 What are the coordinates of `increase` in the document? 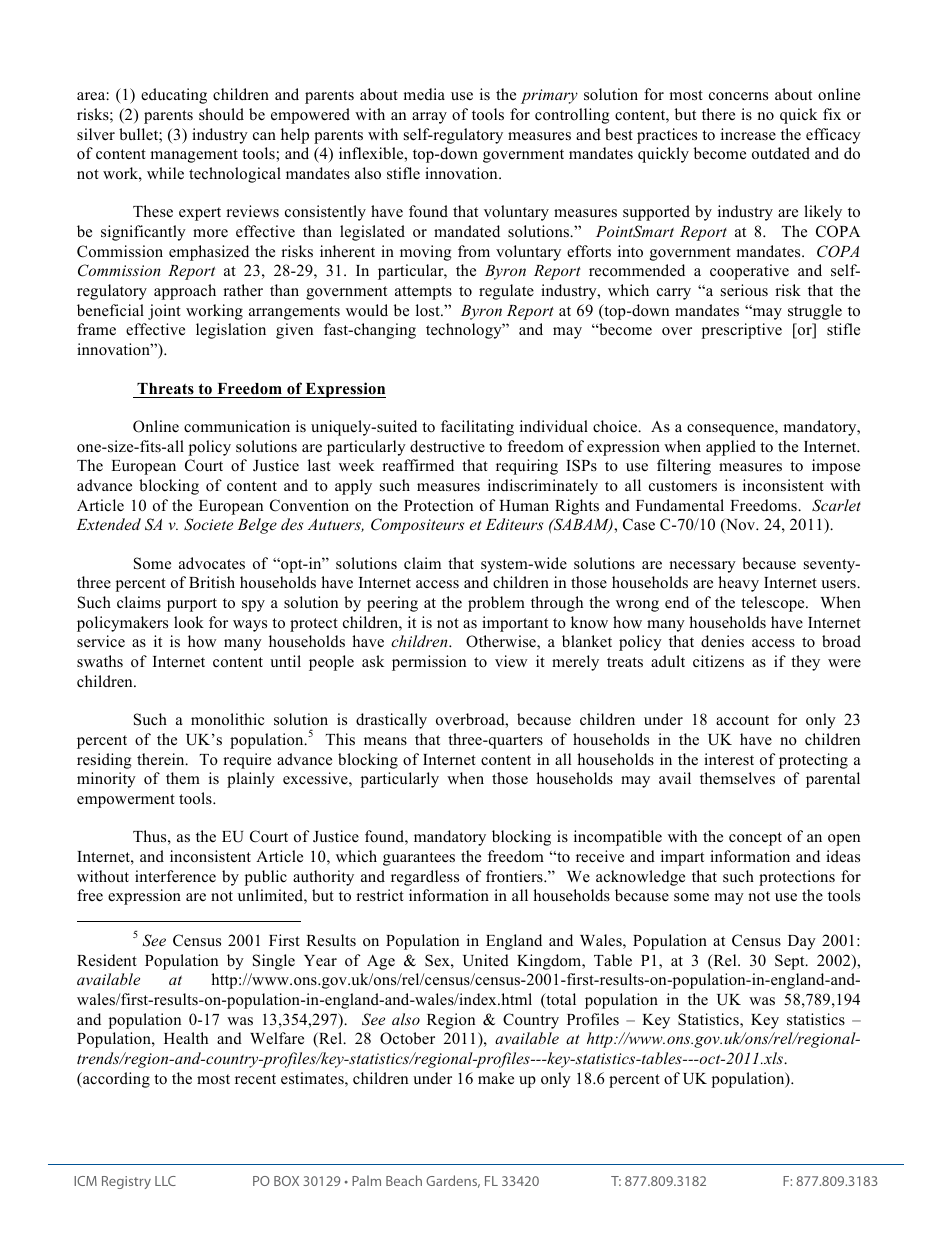 It's located at (748, 134).
